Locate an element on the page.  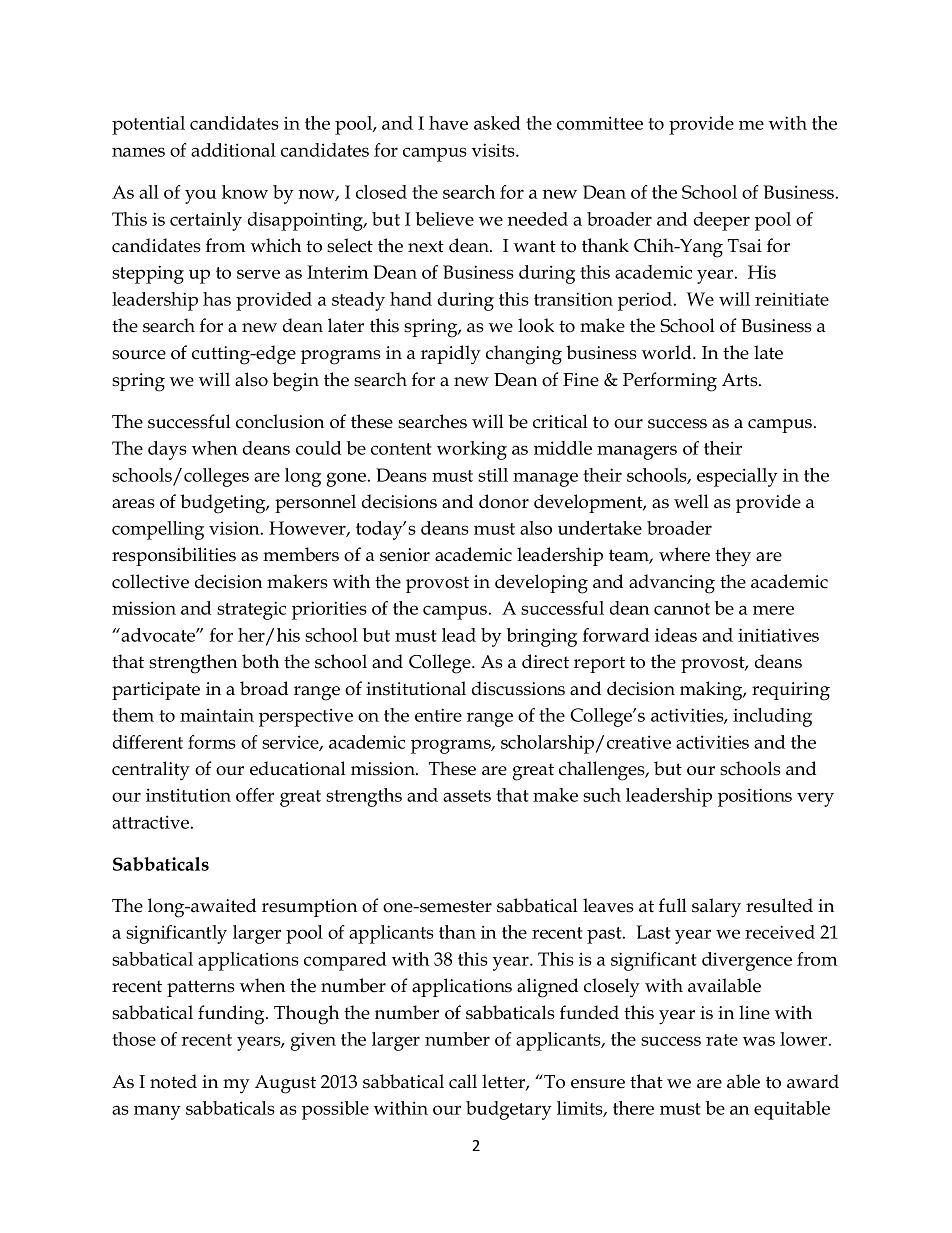
visits is located at coordinates (494, 150).
